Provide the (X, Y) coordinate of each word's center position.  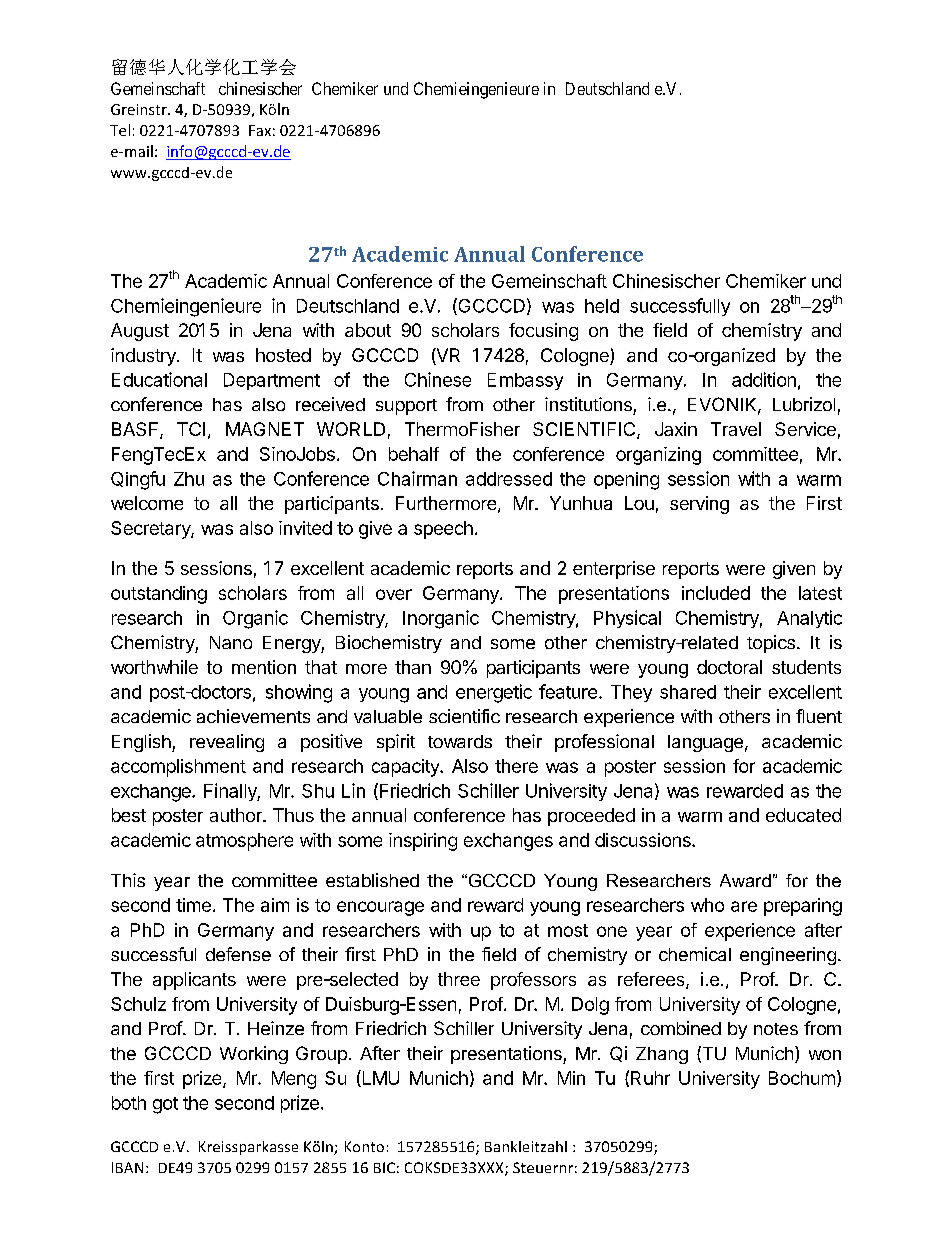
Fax (260, 130)
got (165, 1105)
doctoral (729, 667)
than (413, 667)
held (602, 306)
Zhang (662, 1055)
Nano (231, 642)
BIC (384, 1167)
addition (764, 379)
